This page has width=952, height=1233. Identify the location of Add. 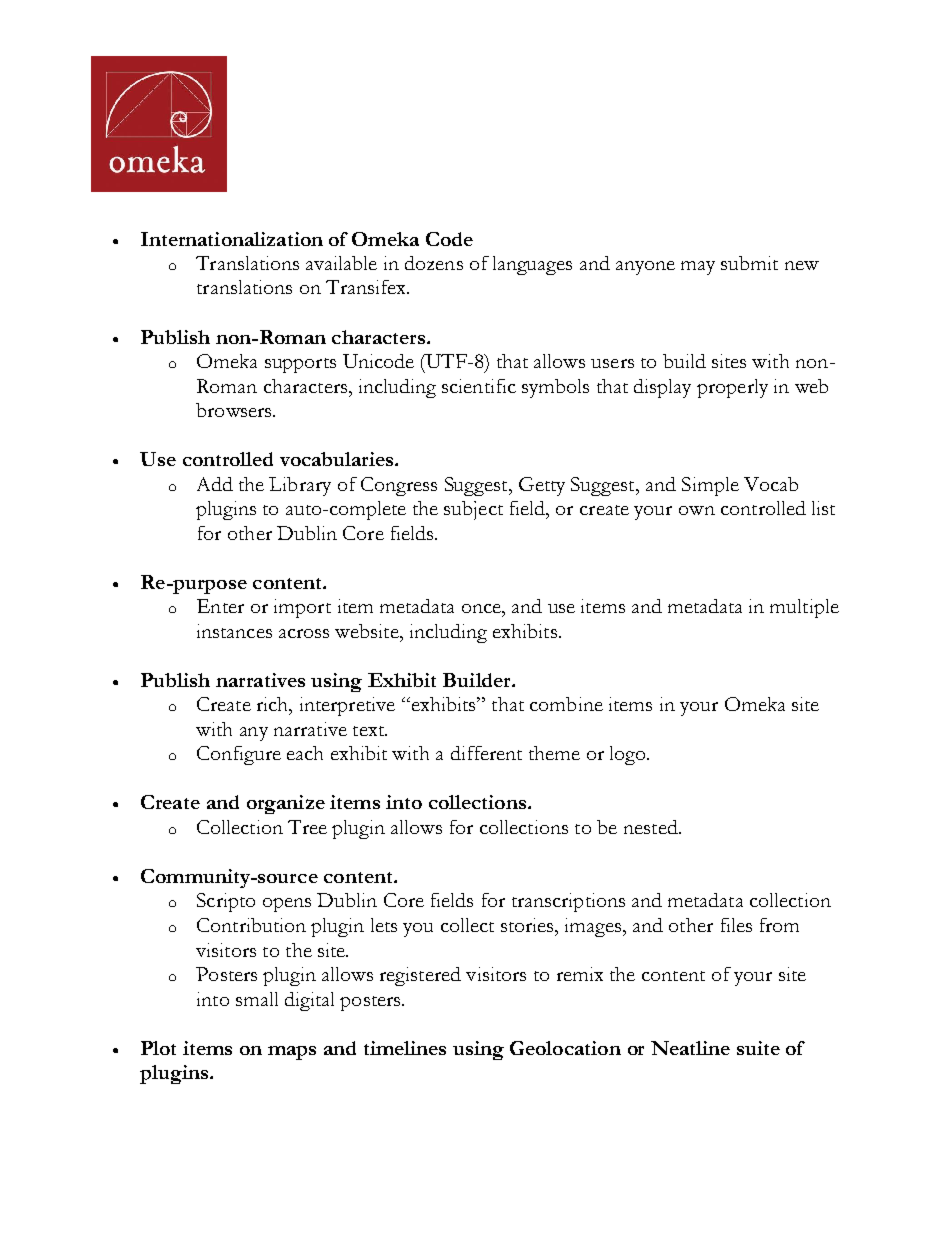
(215, 484).
